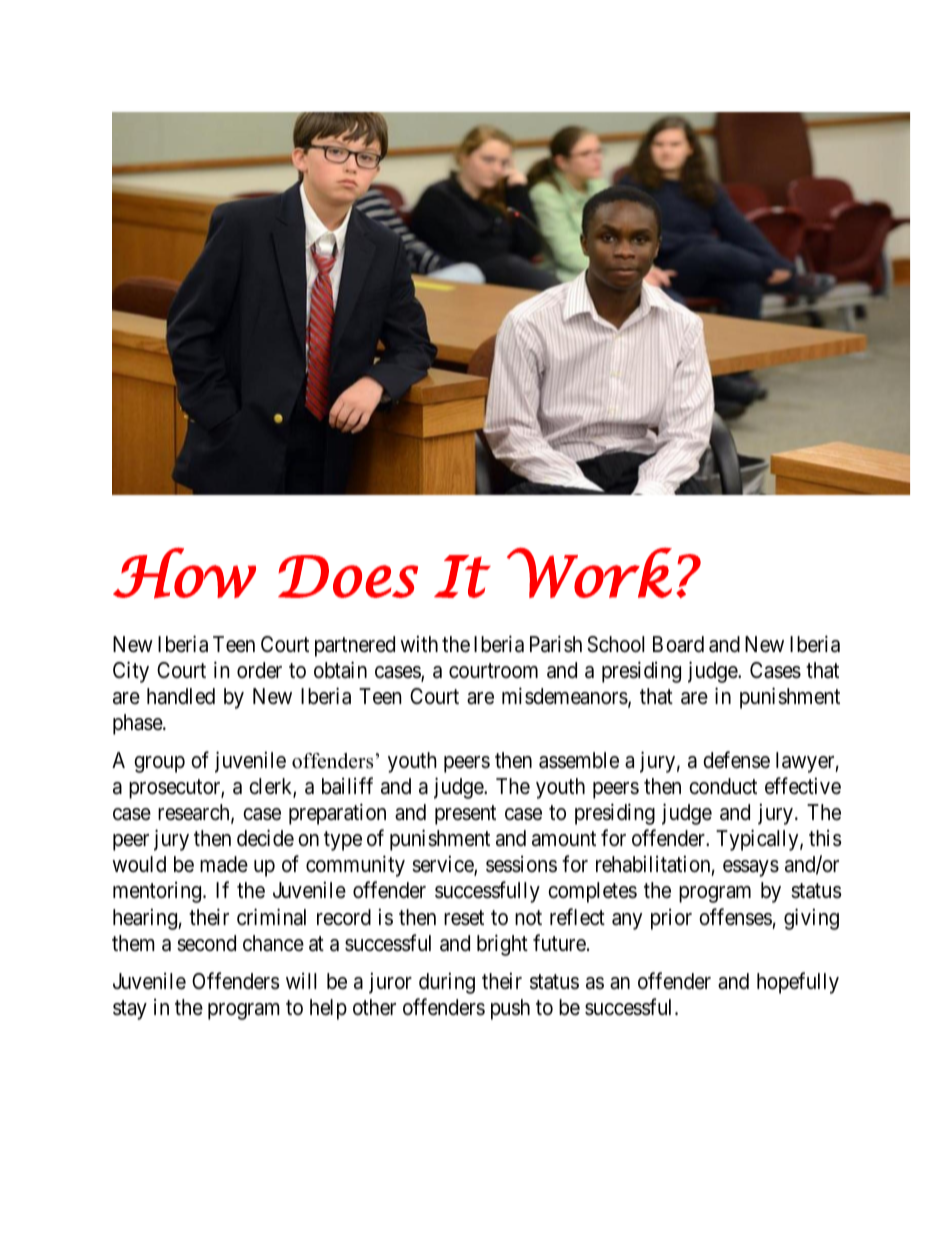  I want to click on this, so click(825, 838).
